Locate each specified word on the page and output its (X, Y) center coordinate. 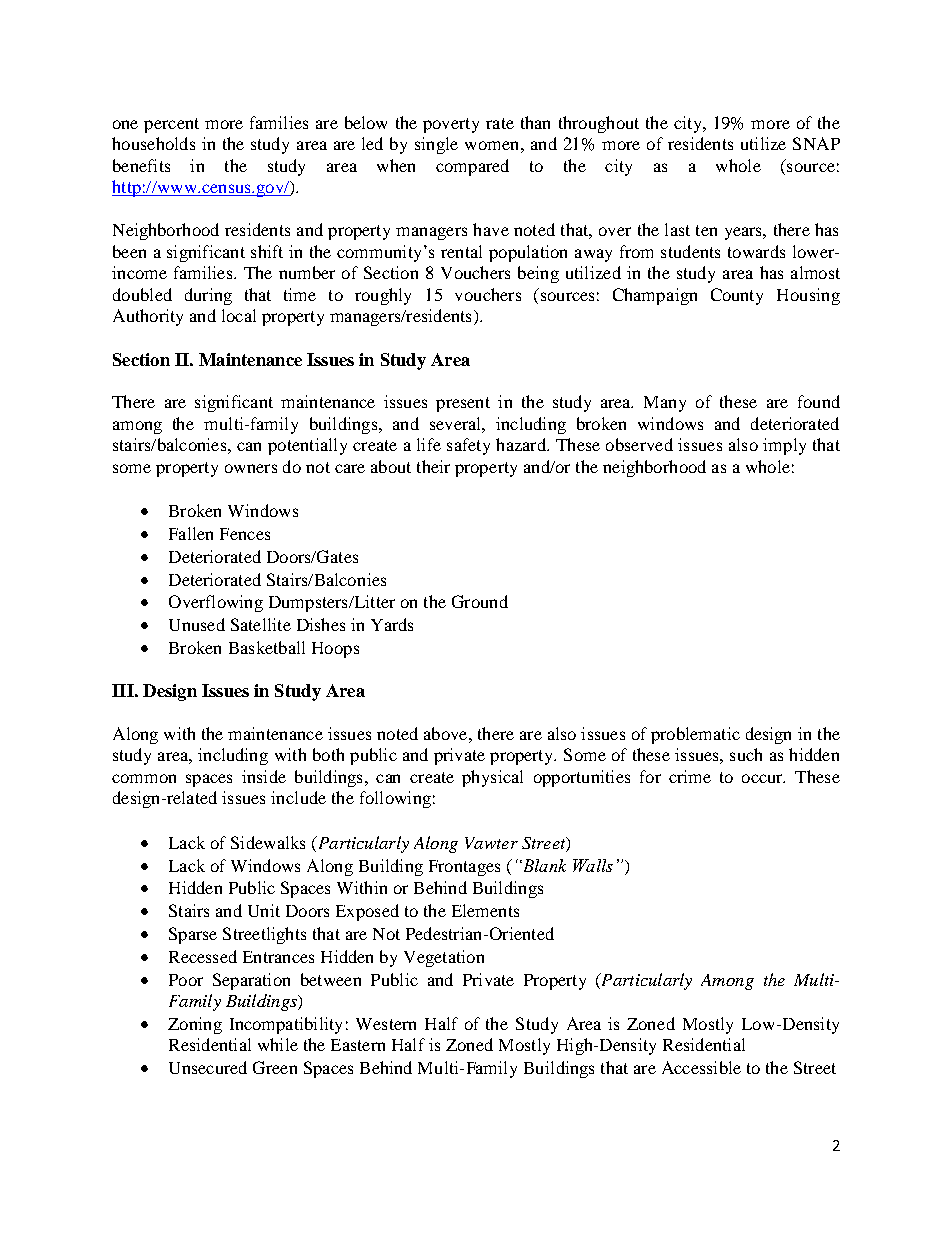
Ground (480, 601)
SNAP (816, 143)
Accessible (701, 1067)
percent (171, 125)
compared (472, 167)
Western (386, 1024)
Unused (197, 624)
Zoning (195, 1025)
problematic (695, 735)
